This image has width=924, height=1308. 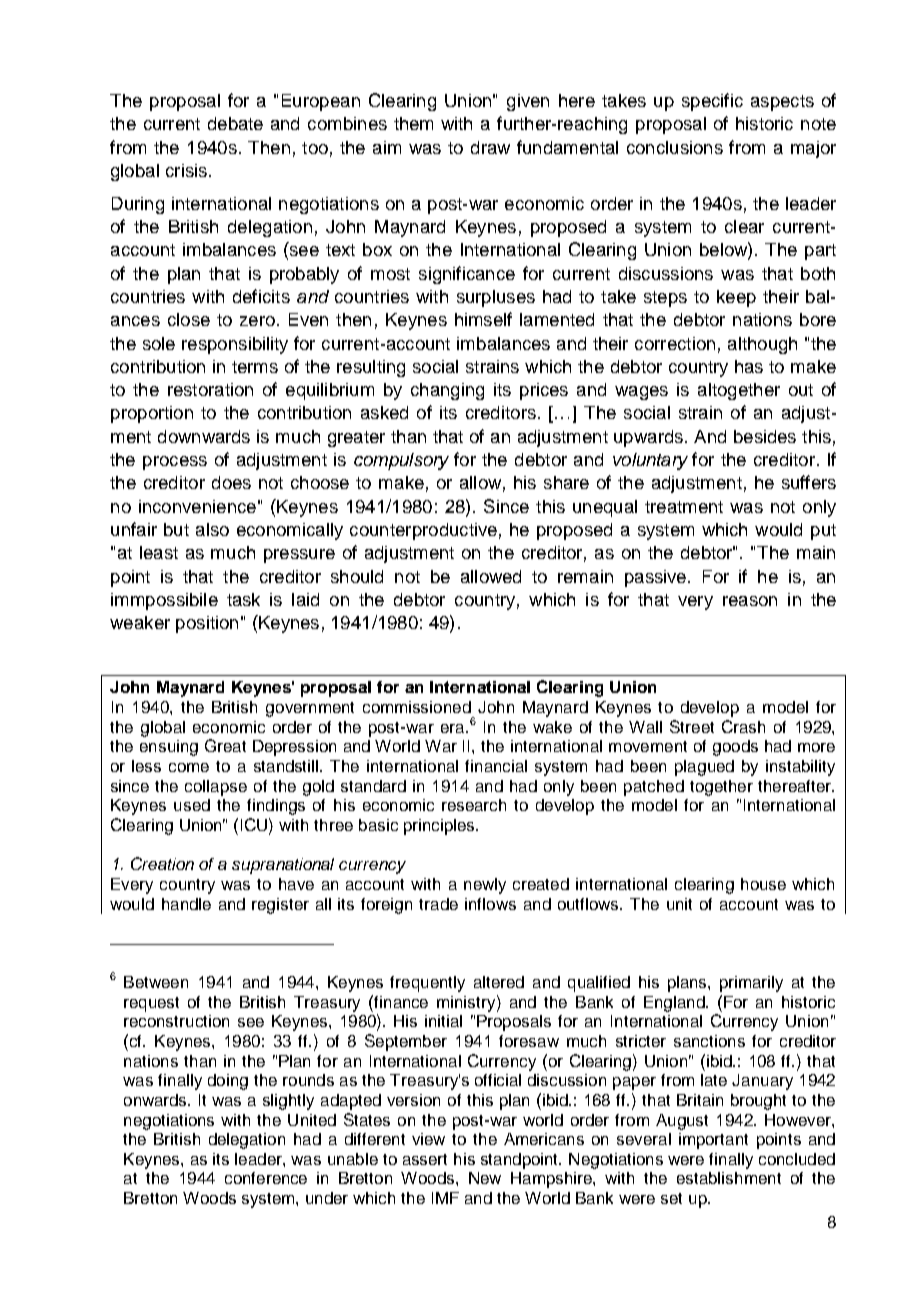 What do you see at coordinates (712, 102) in the image?
I see `specific` at bounding box center [712, 102].
